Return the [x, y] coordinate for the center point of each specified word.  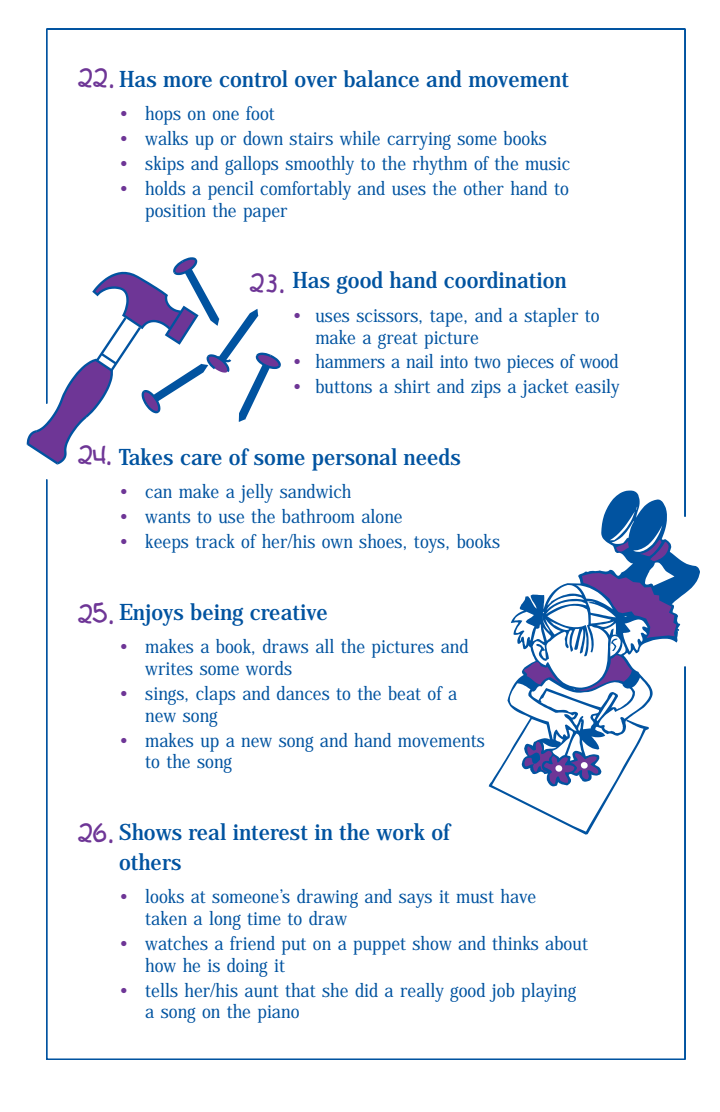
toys [430, 544]
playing [548, 992]
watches [176, 943]
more [187, 81]
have [518, 896]
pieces [530, 364]
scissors [388, 315]
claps [215, 695]
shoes [380, 541]
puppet [379, 946]
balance [381, 78]
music [547, 163]
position [175, 213]
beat [404, 693]
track [215, 541]
